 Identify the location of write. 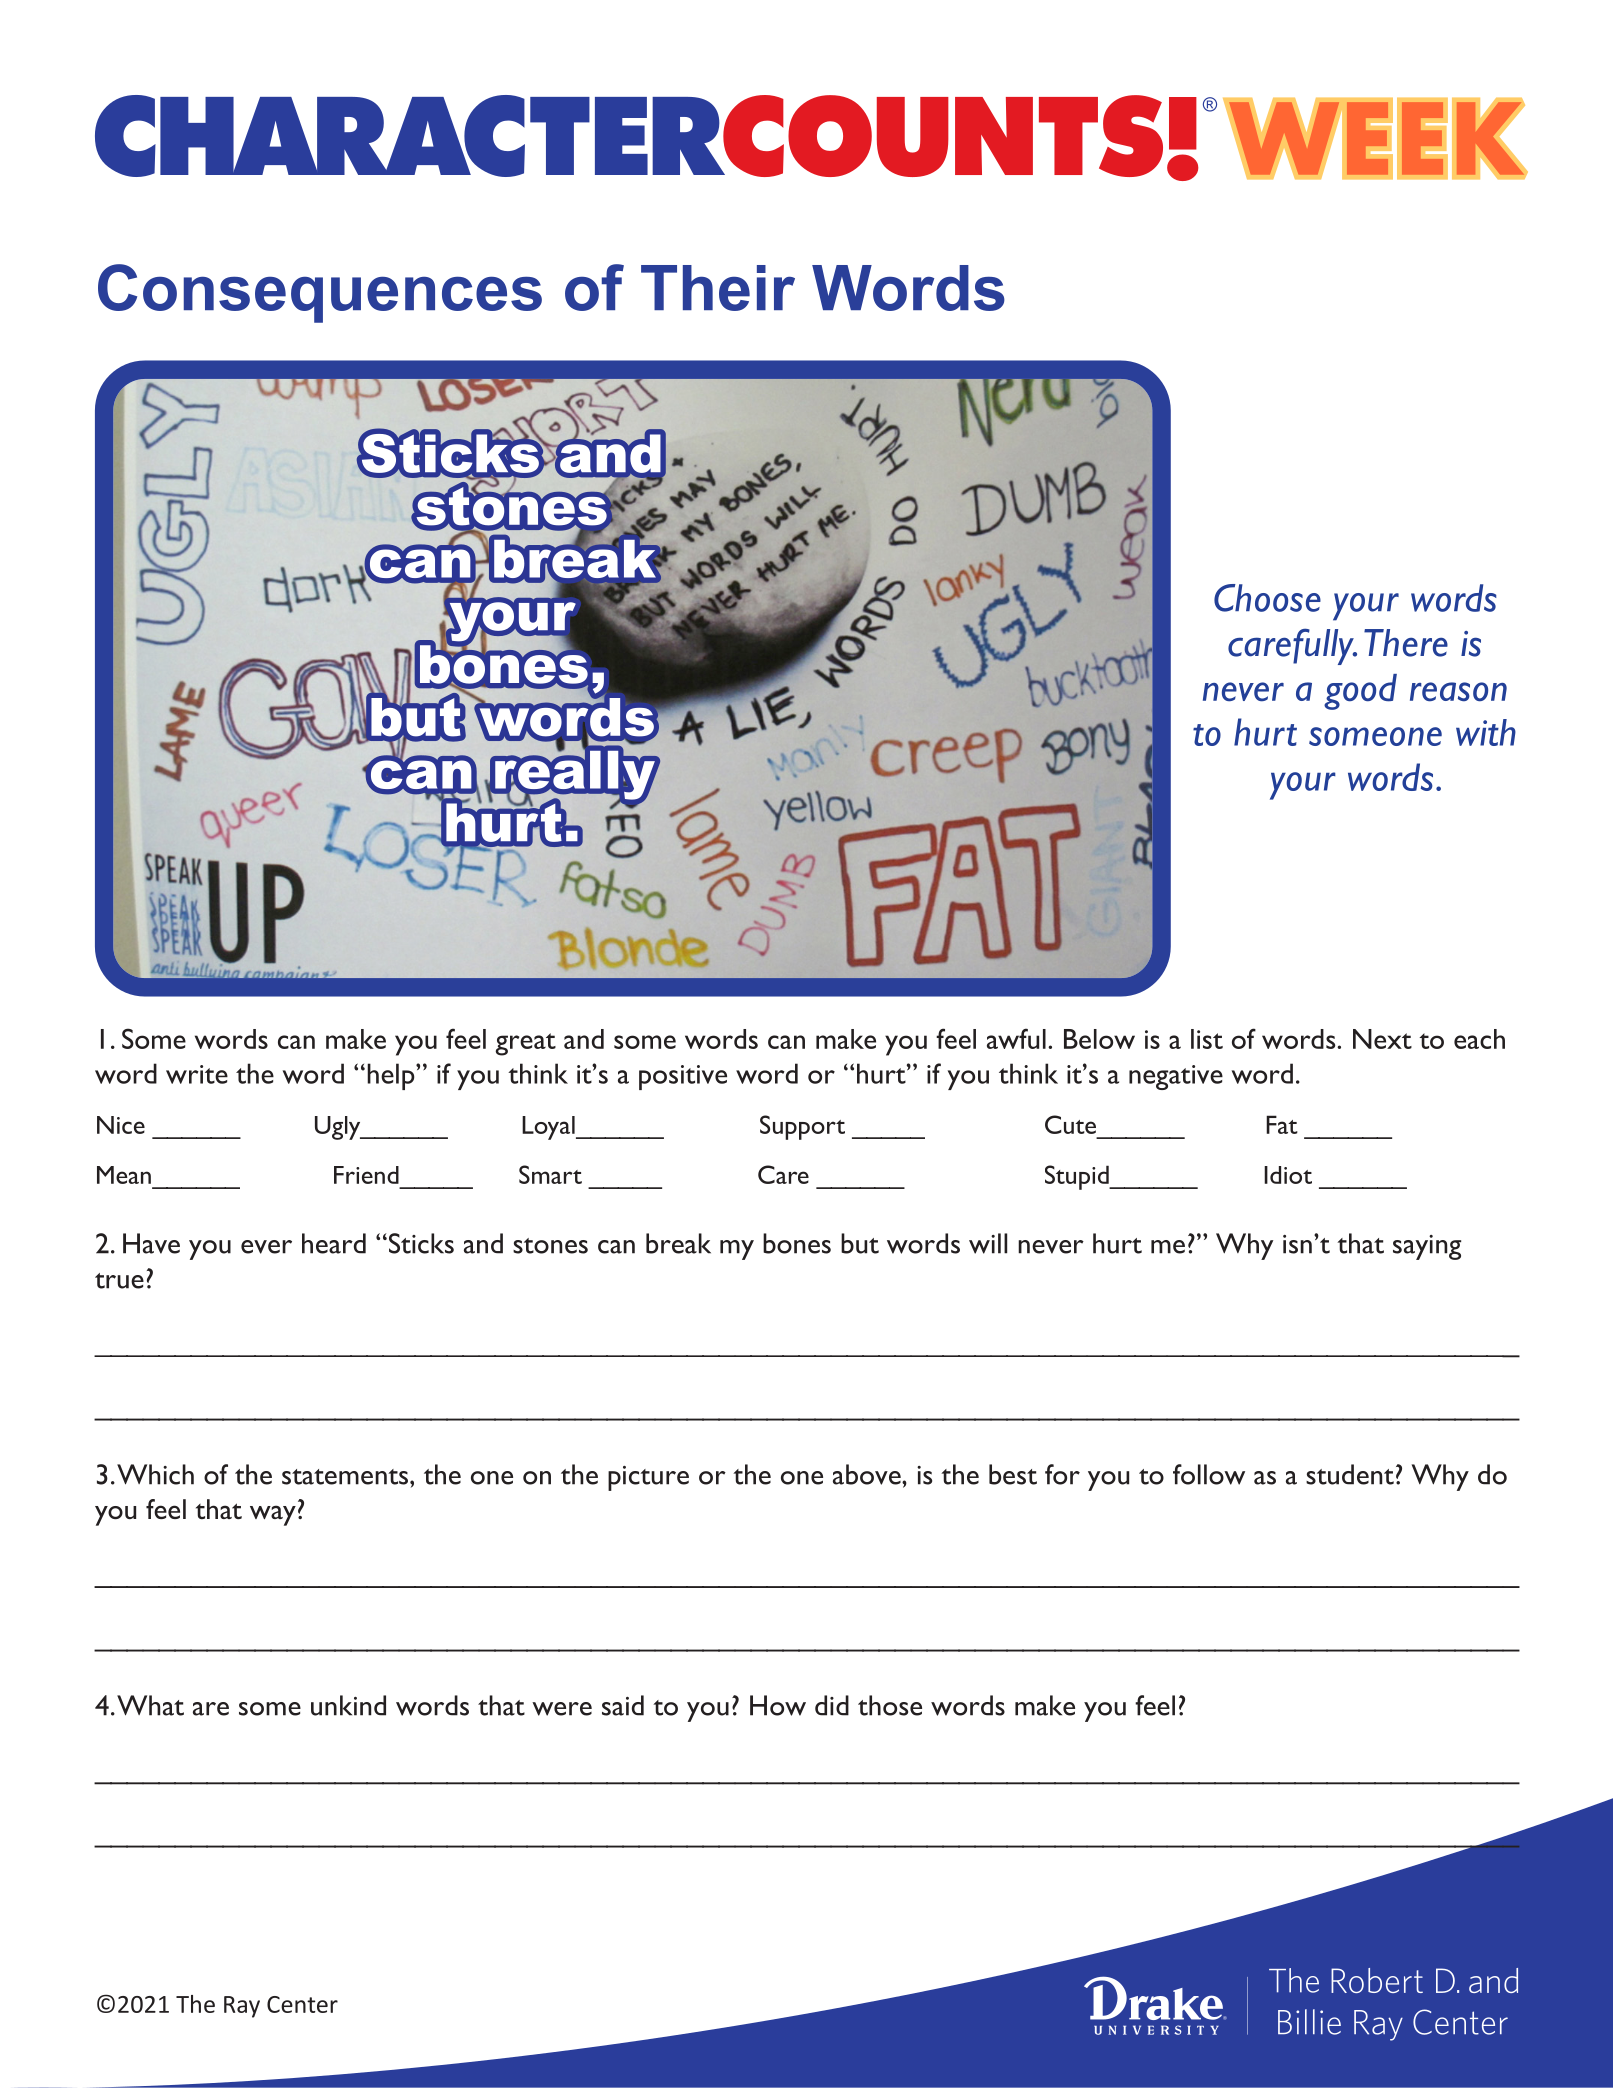
(197, 1074).
